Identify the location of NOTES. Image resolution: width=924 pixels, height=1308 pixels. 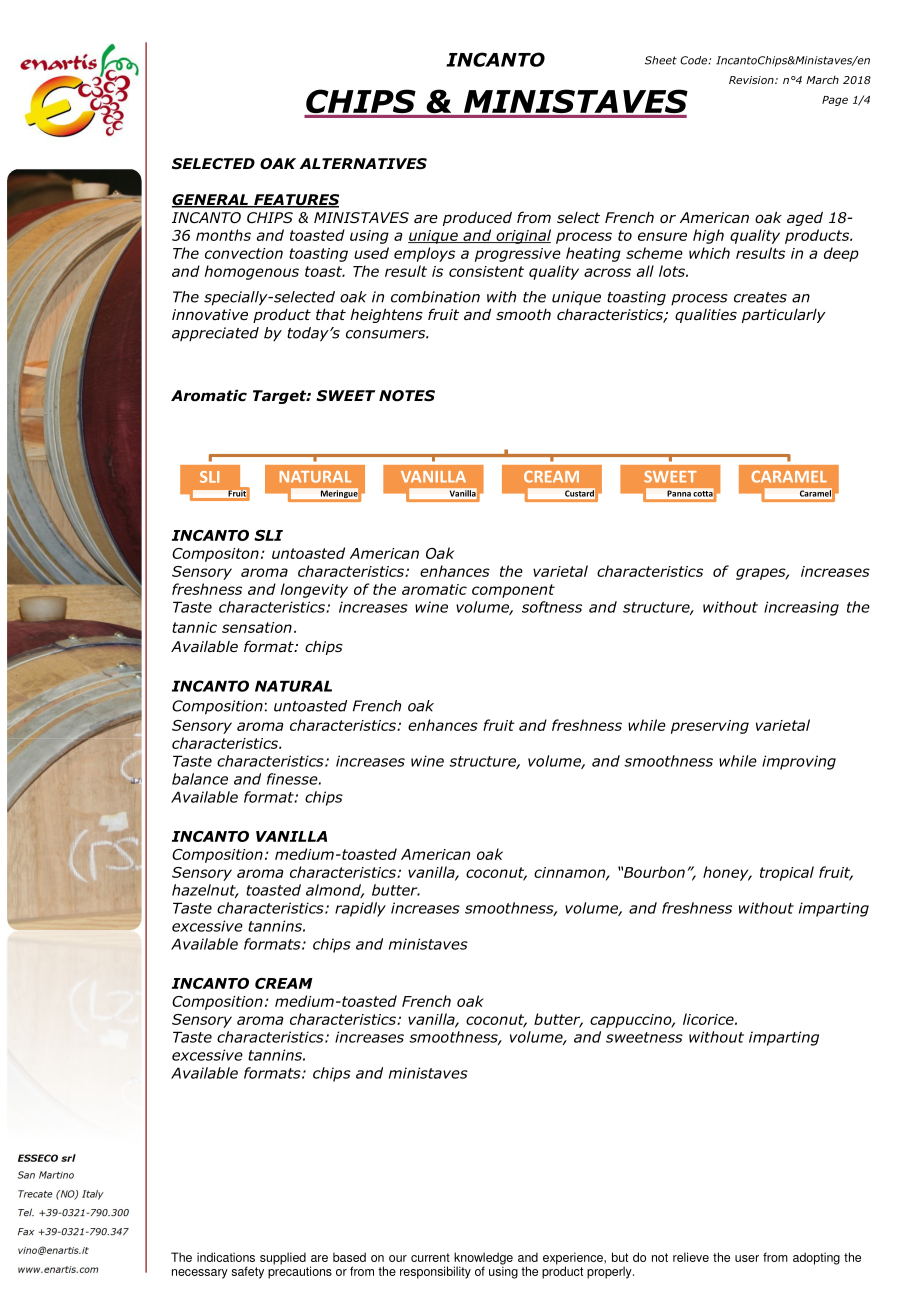
(407, 395).
